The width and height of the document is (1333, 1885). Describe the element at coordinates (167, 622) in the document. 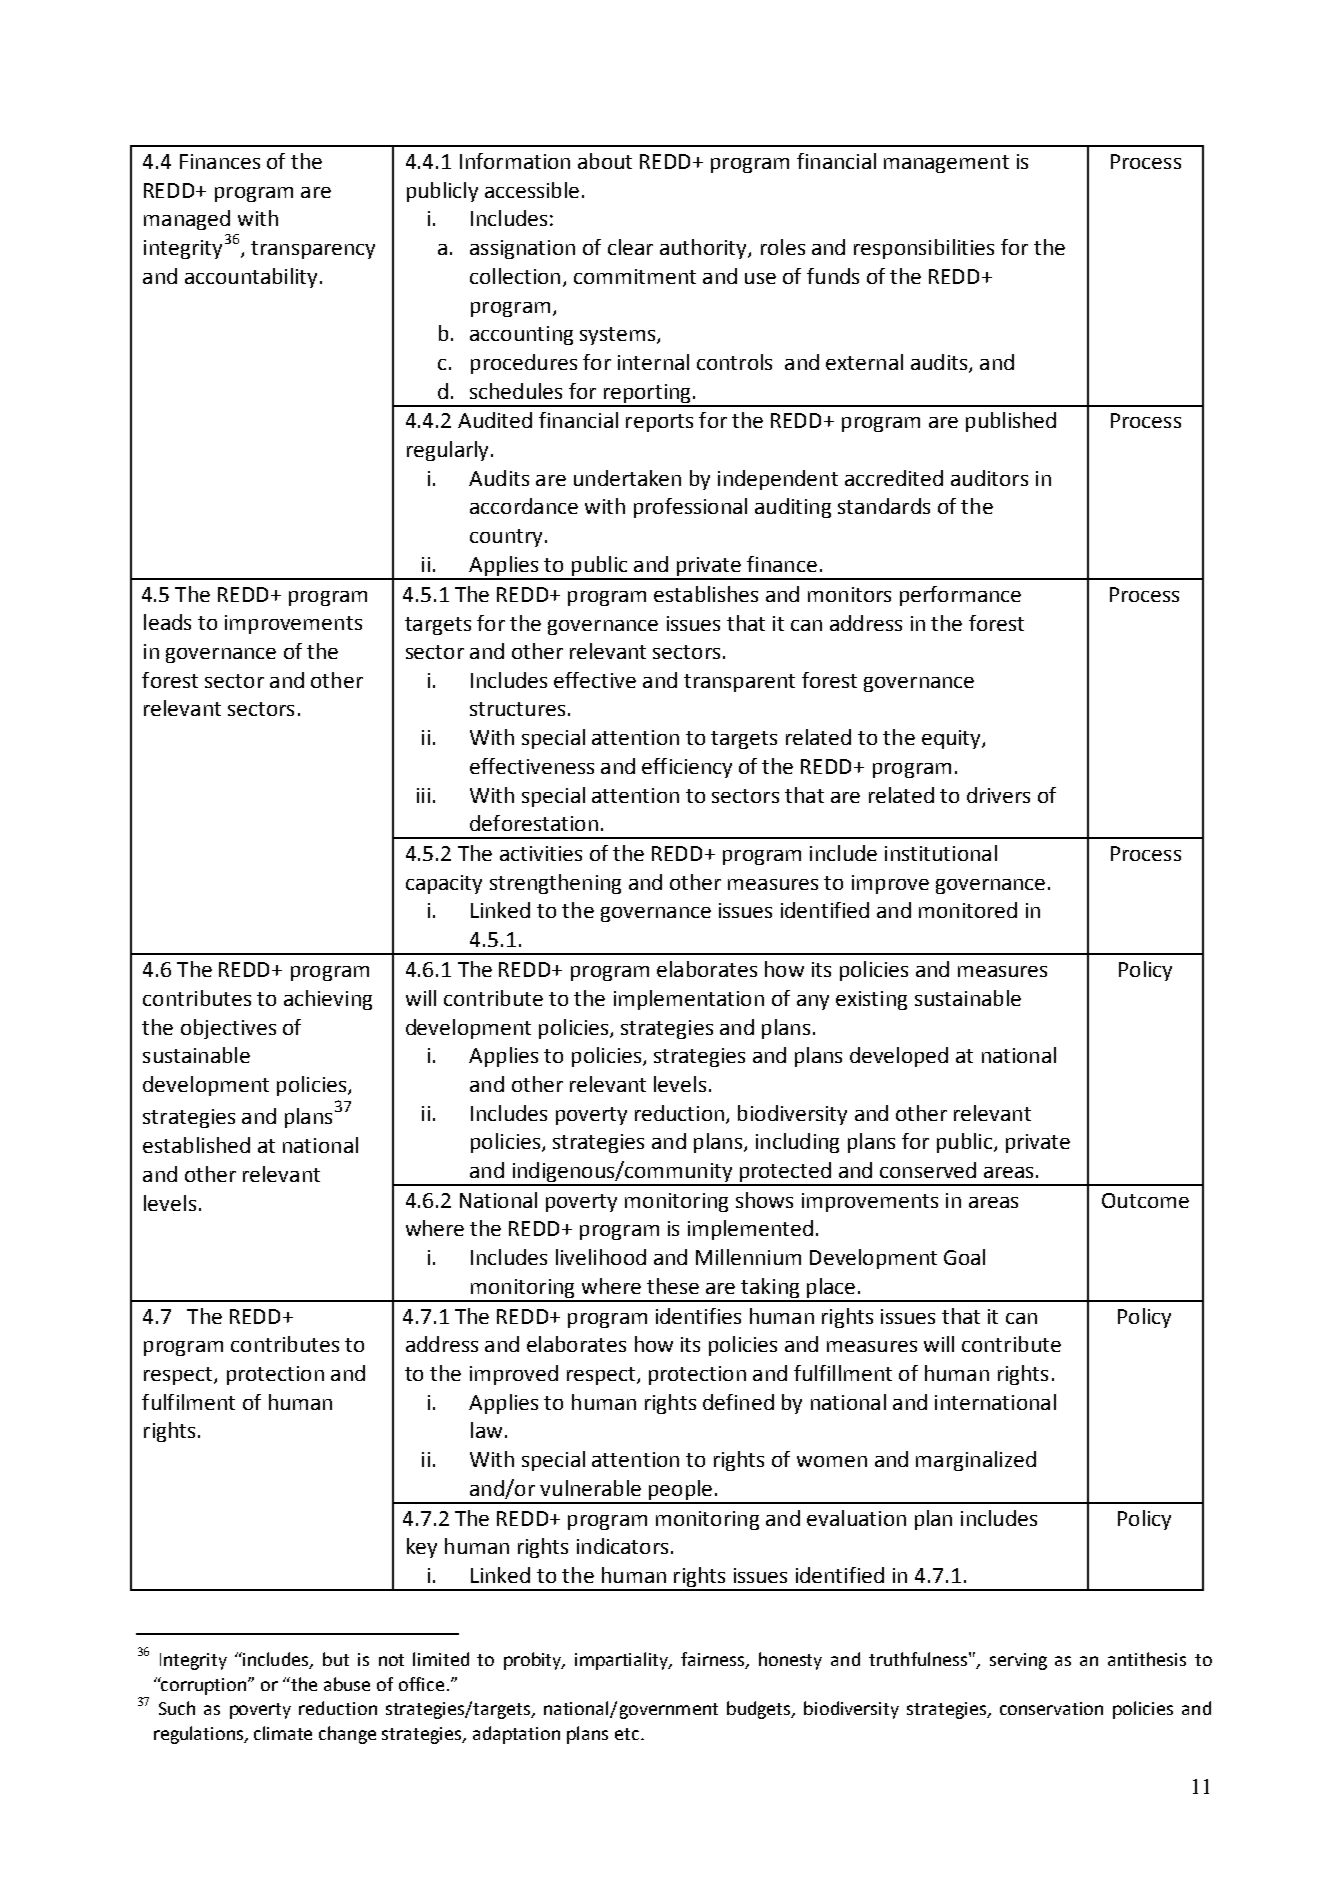

I see `leads` at that location.
